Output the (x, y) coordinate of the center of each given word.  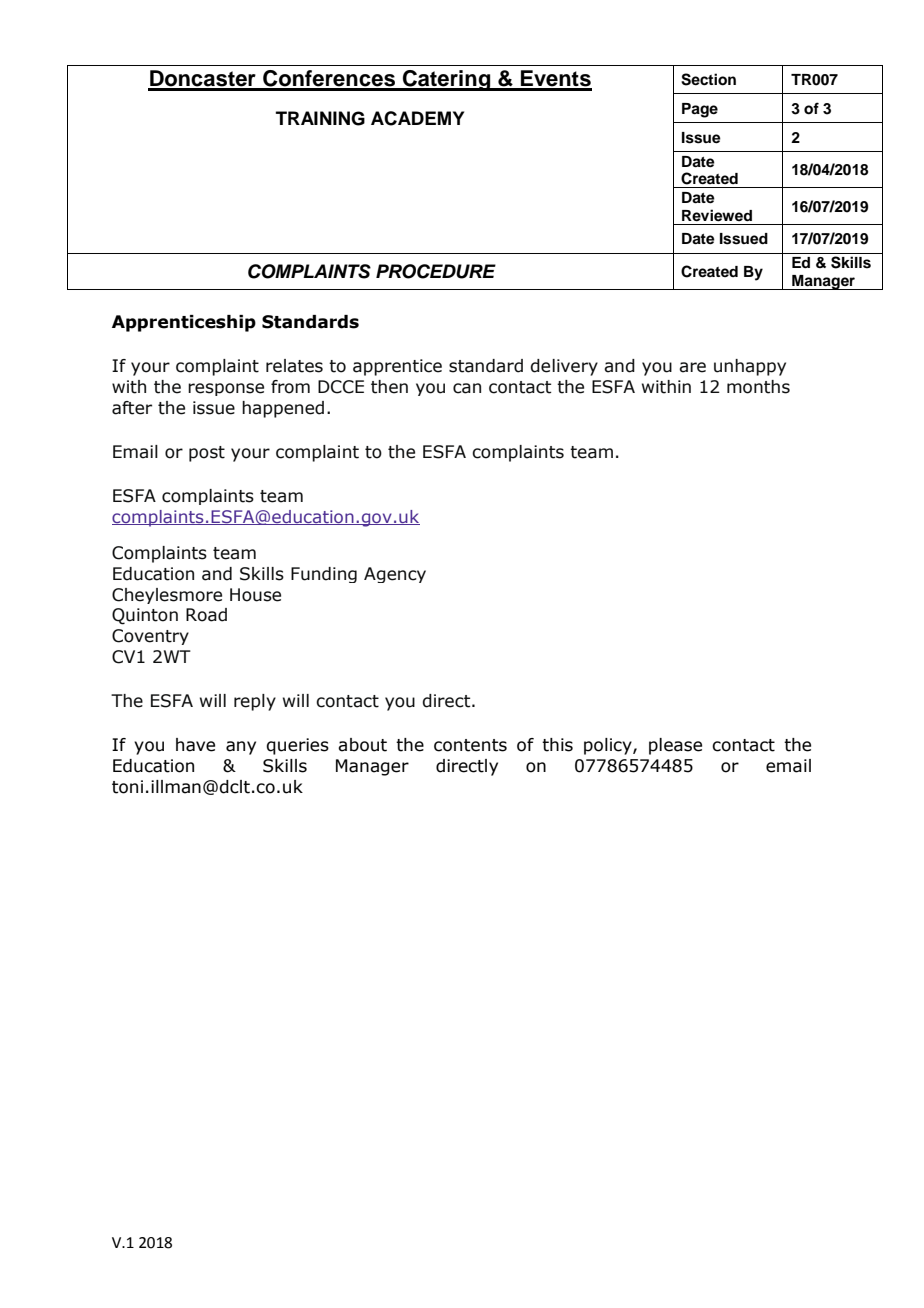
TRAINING (320, 118)
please (675, 746)
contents (470, 745)
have (195, 745)
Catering (447, 80)
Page (700, 110)
